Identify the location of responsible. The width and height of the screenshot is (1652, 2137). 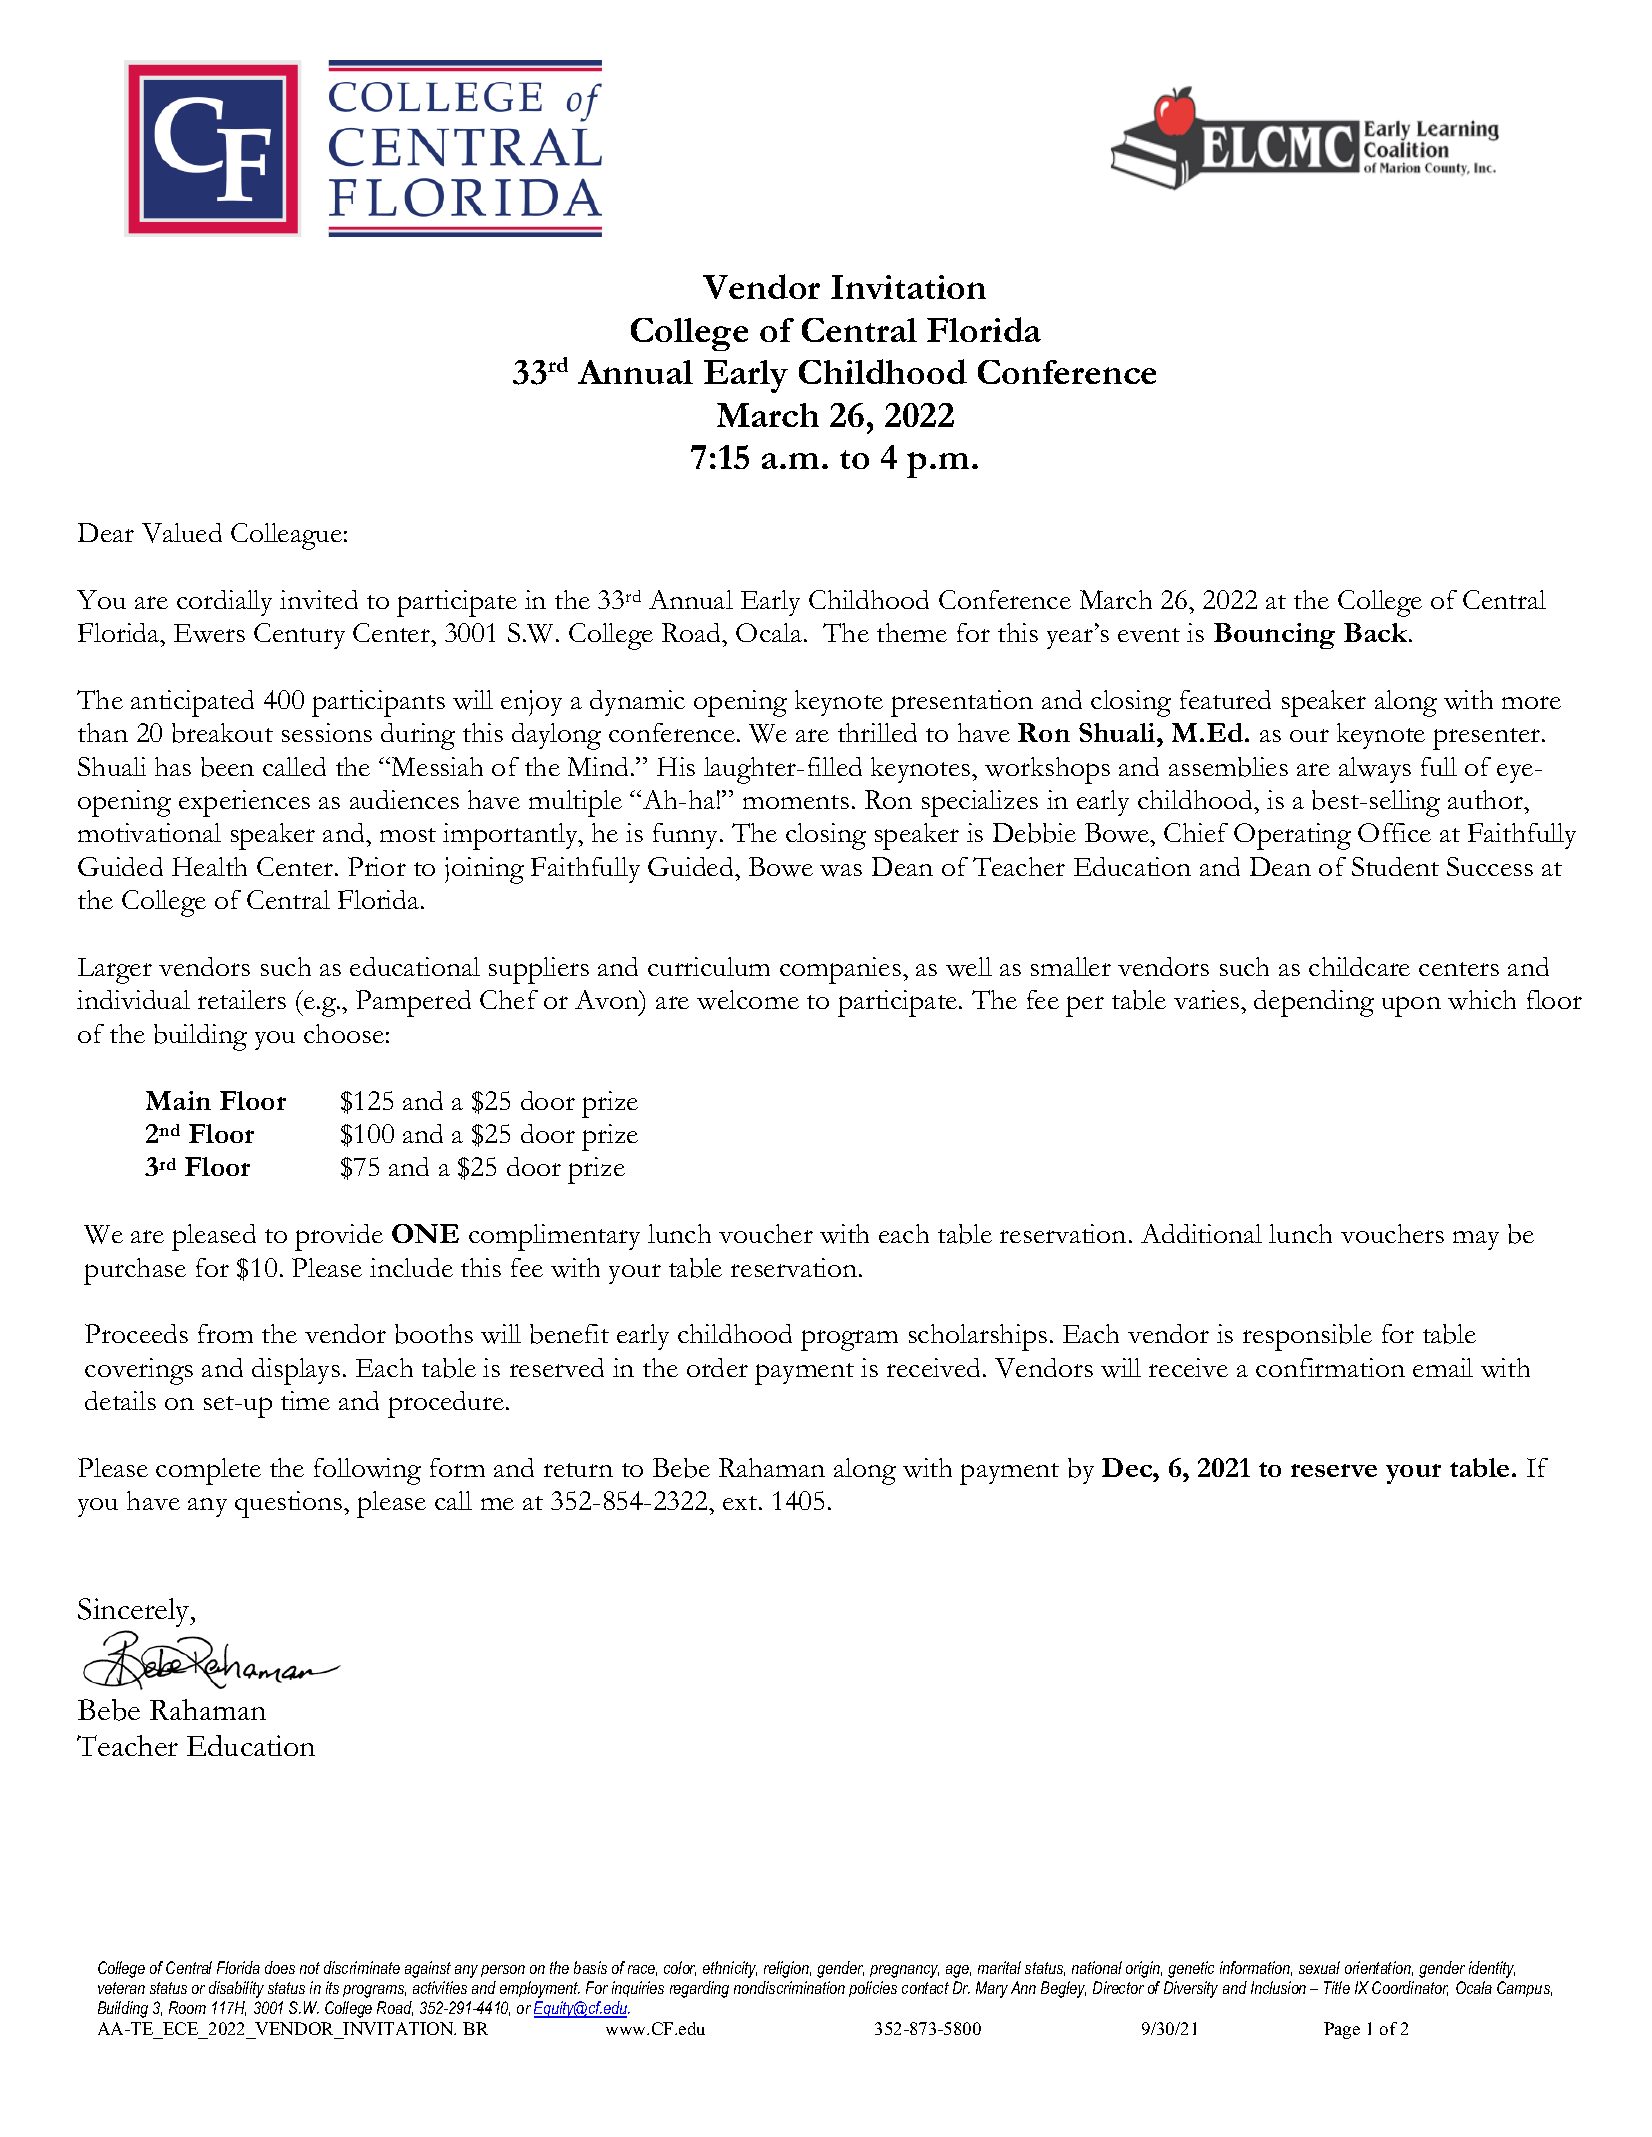
(1307, 1337).
